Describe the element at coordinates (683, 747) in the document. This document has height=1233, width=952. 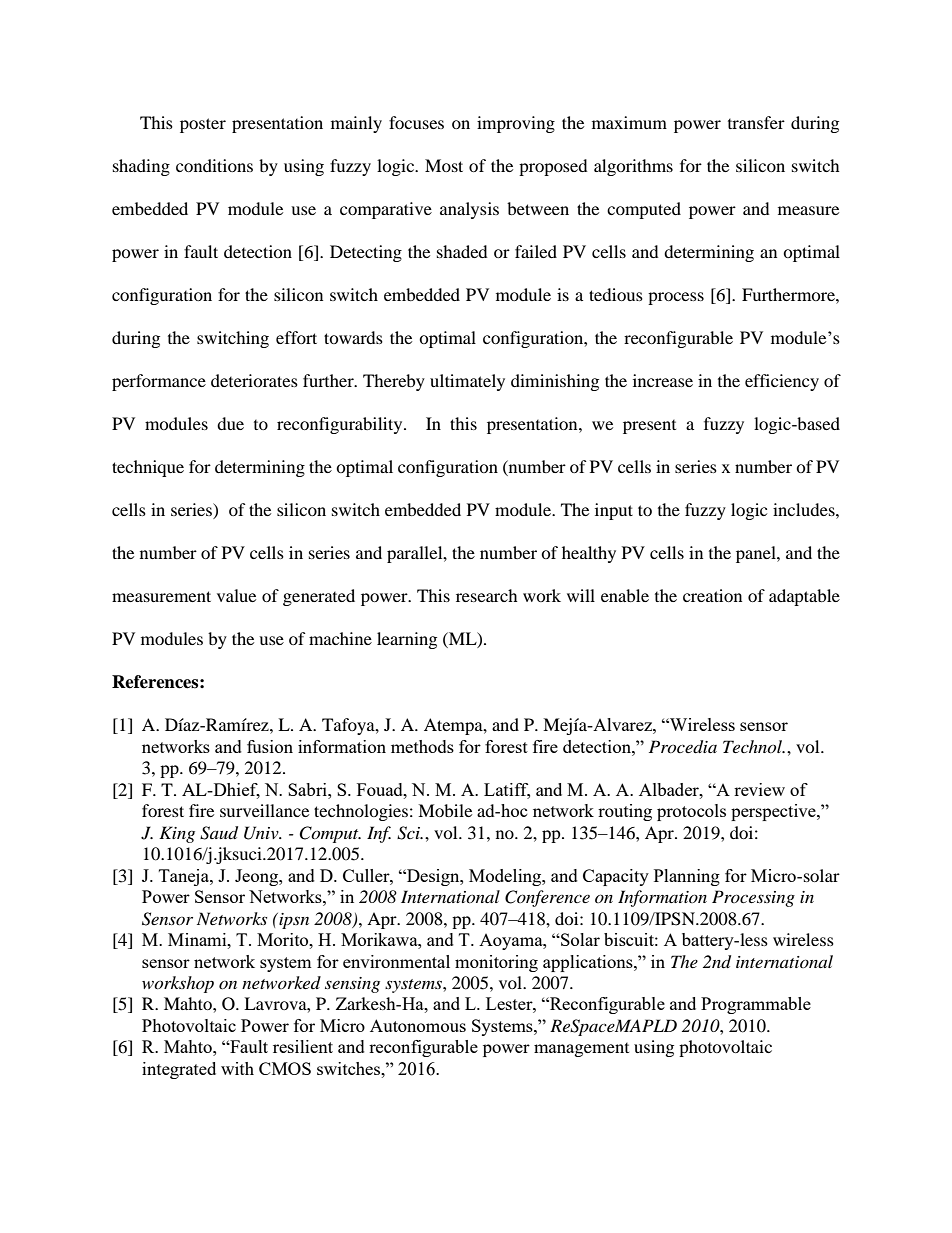
I see `Procedia` at that location.
